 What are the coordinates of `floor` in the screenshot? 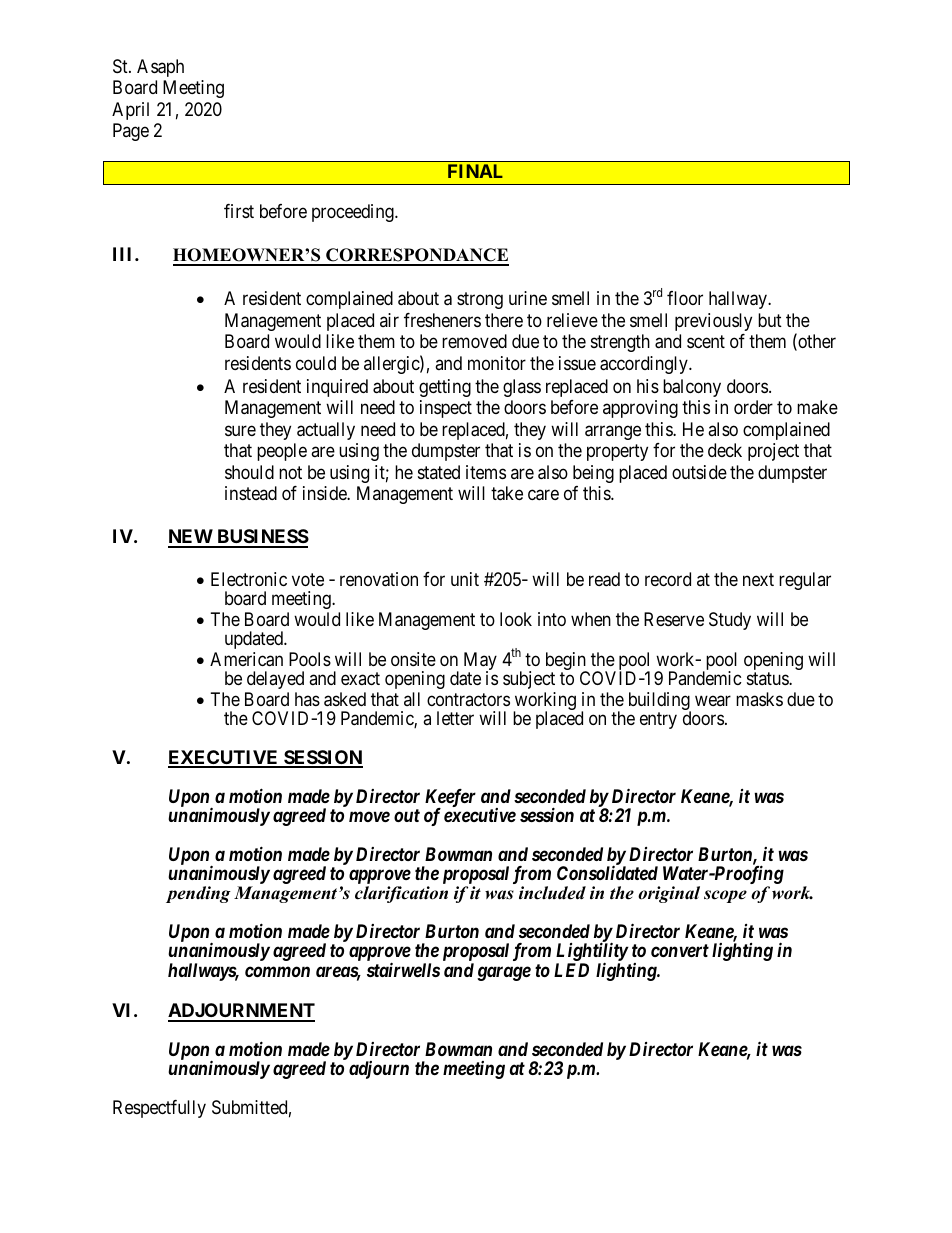 It's located at (685, 298).
